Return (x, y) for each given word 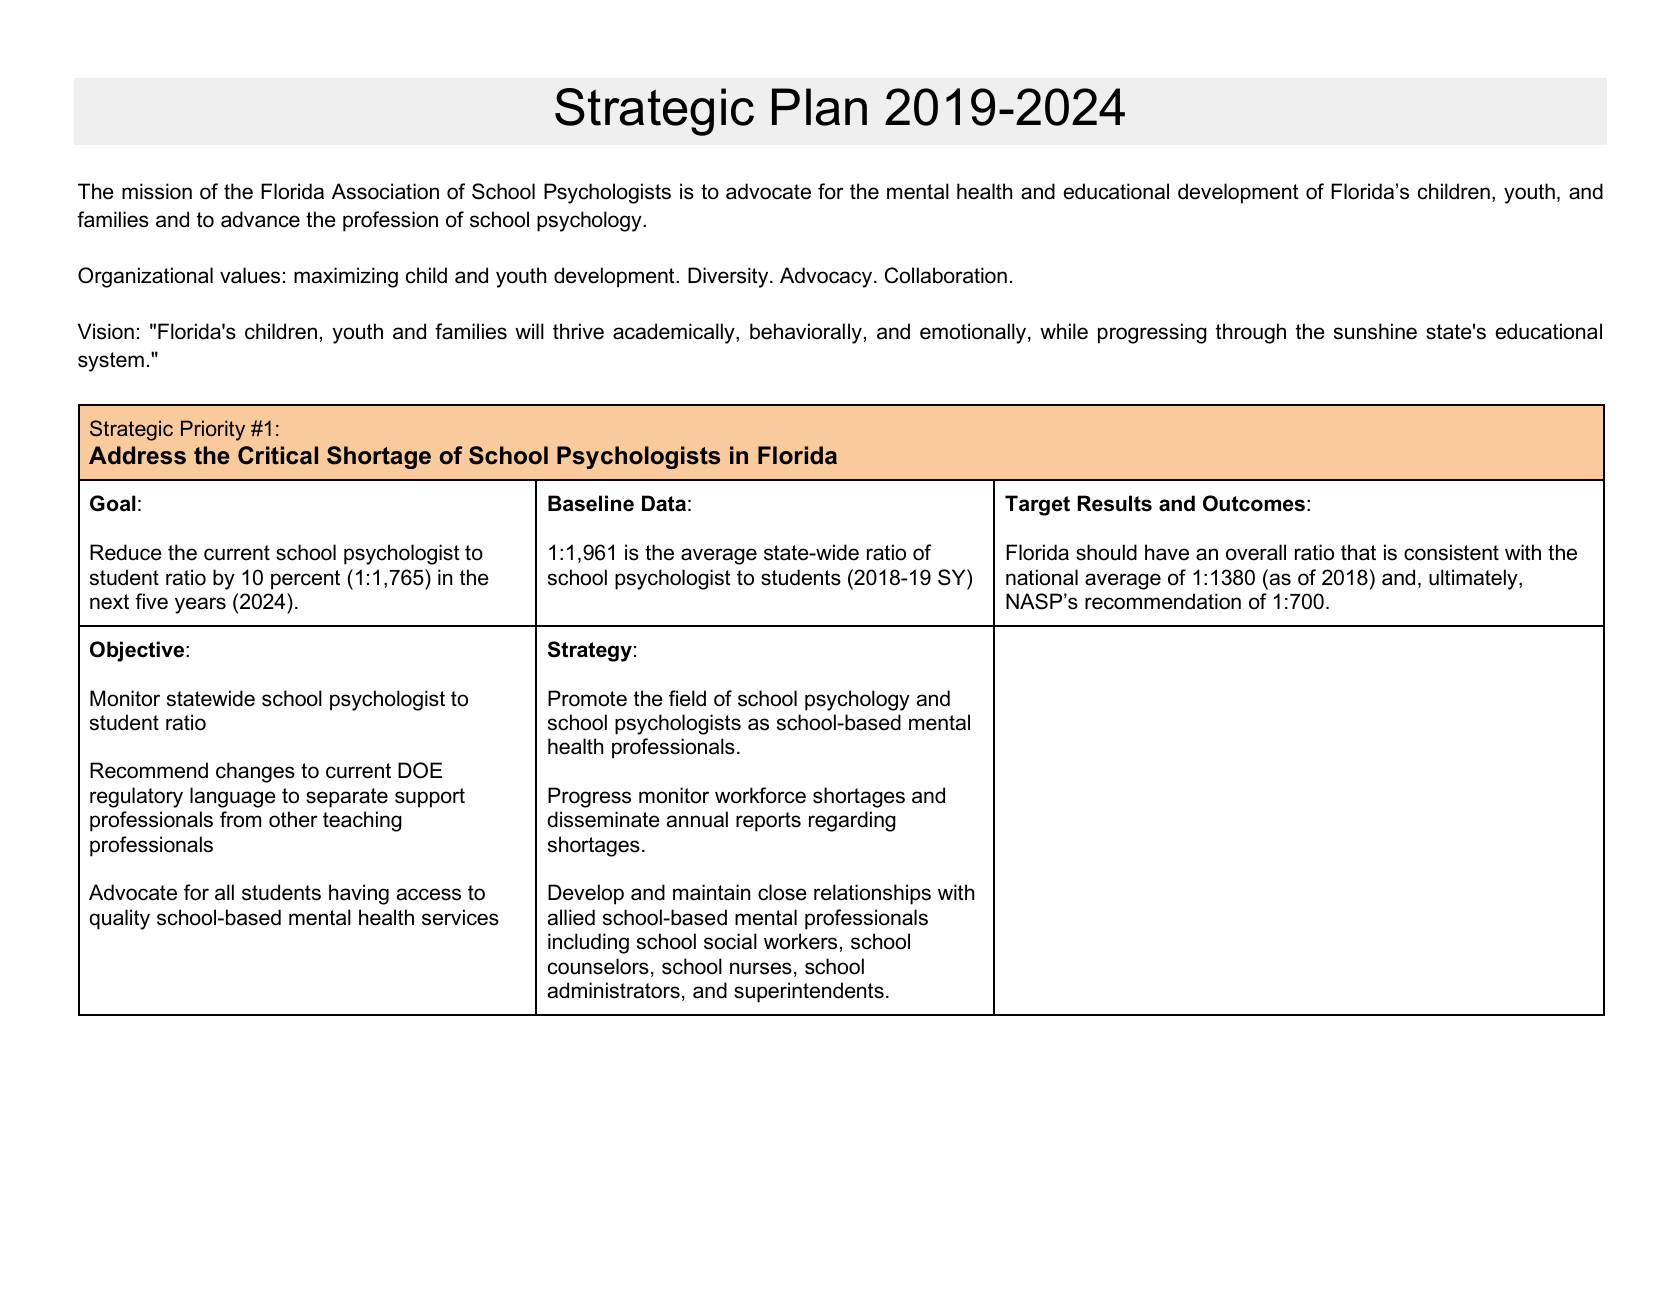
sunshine (1375, 331)
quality (119, 919)
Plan (819, 107)
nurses (761, 968)
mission (157, 191)
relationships (872, 894)
